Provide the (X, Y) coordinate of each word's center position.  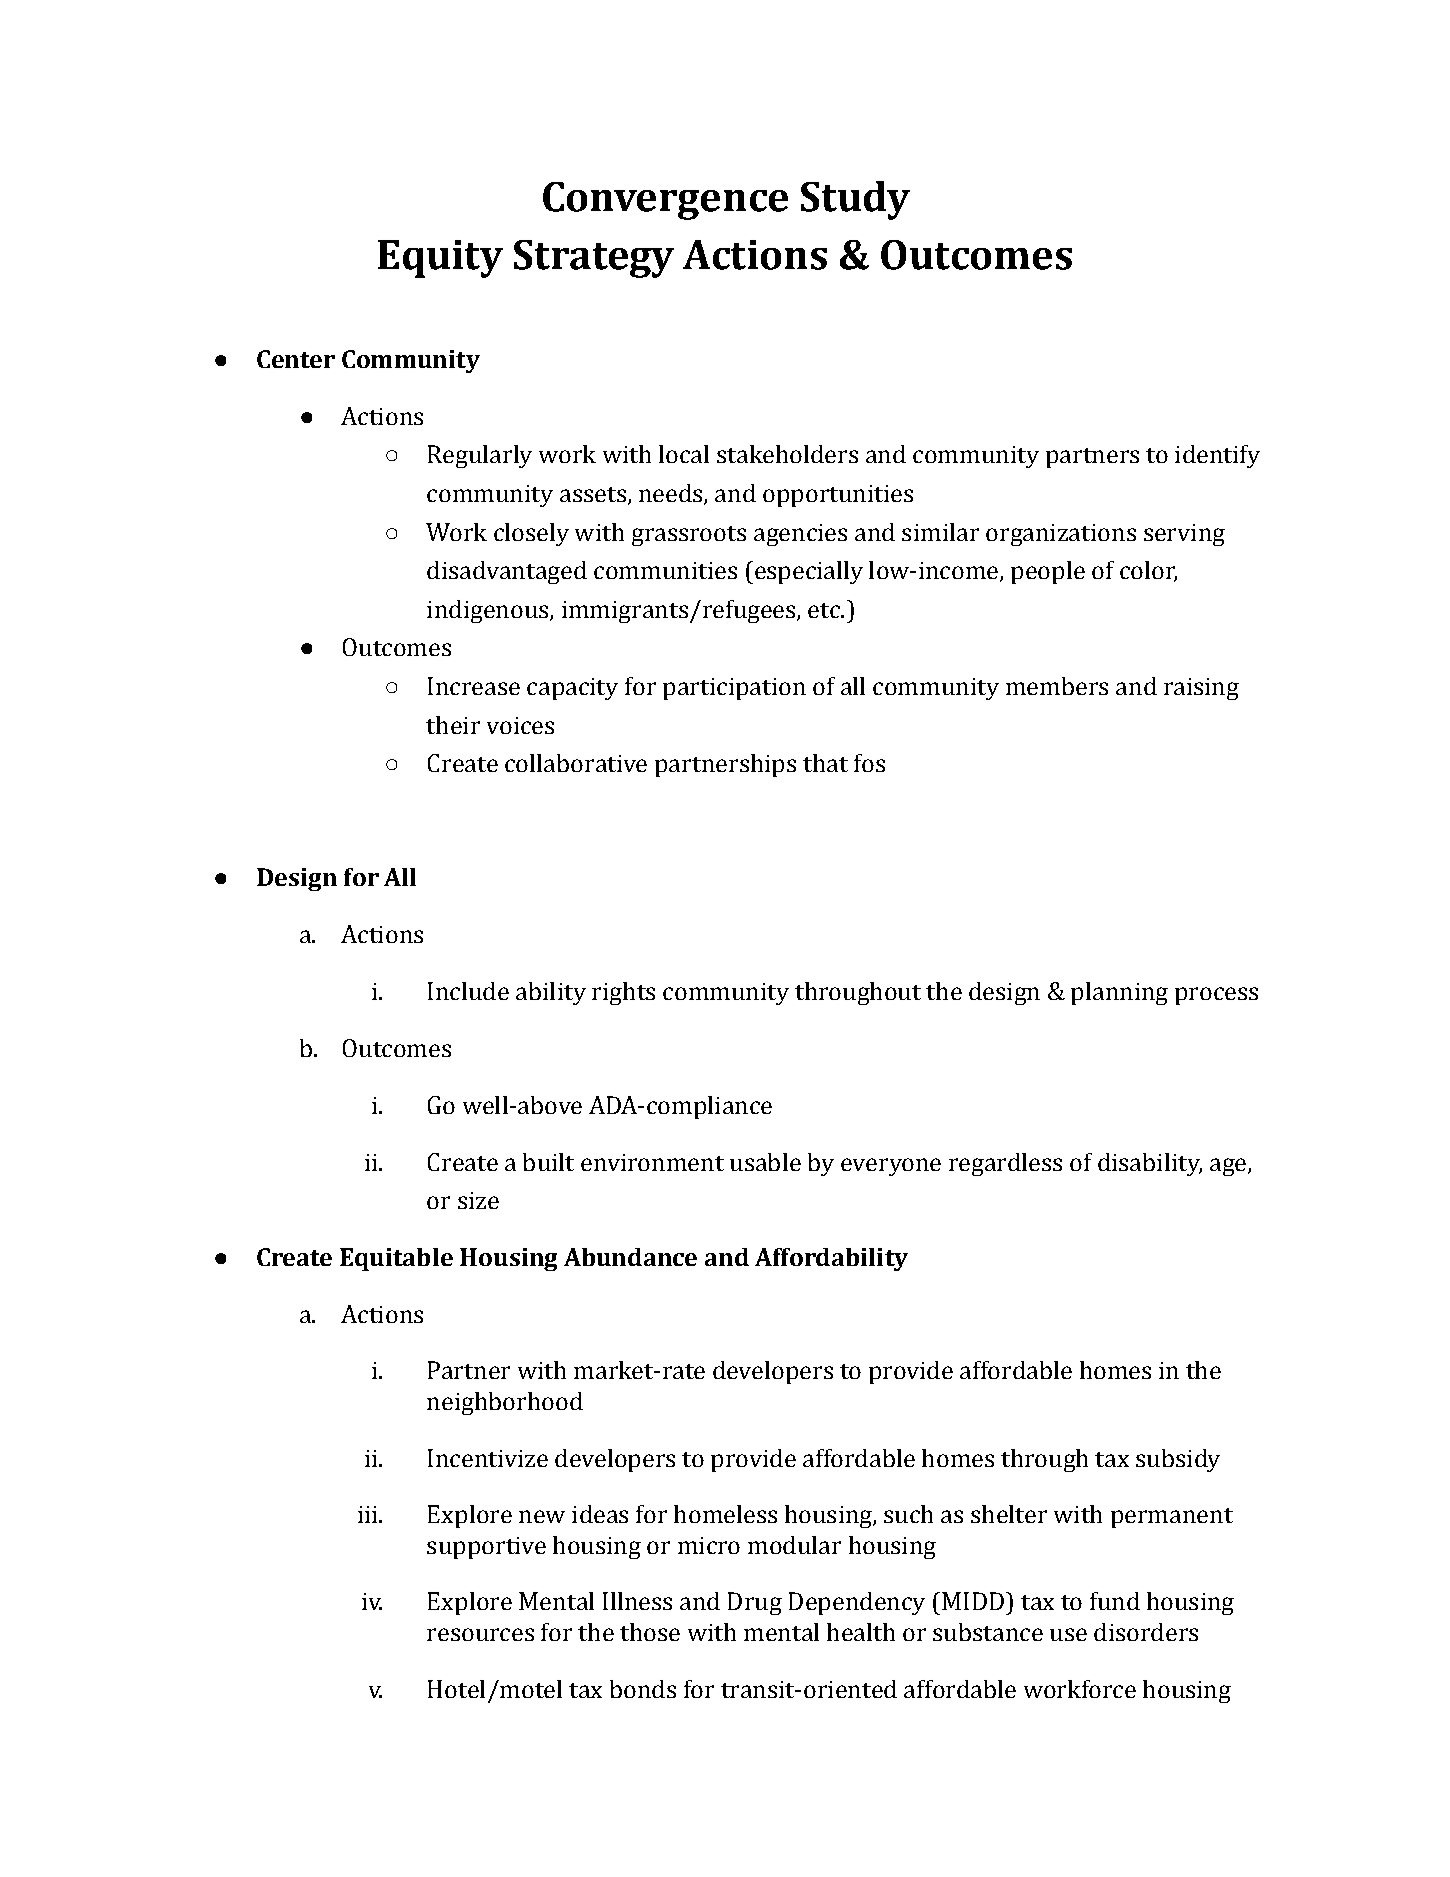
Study (855, 200)
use (1068, 1634)
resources (480, 1634)
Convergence (665, 201)
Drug (755, 1603)
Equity (440, 259)
